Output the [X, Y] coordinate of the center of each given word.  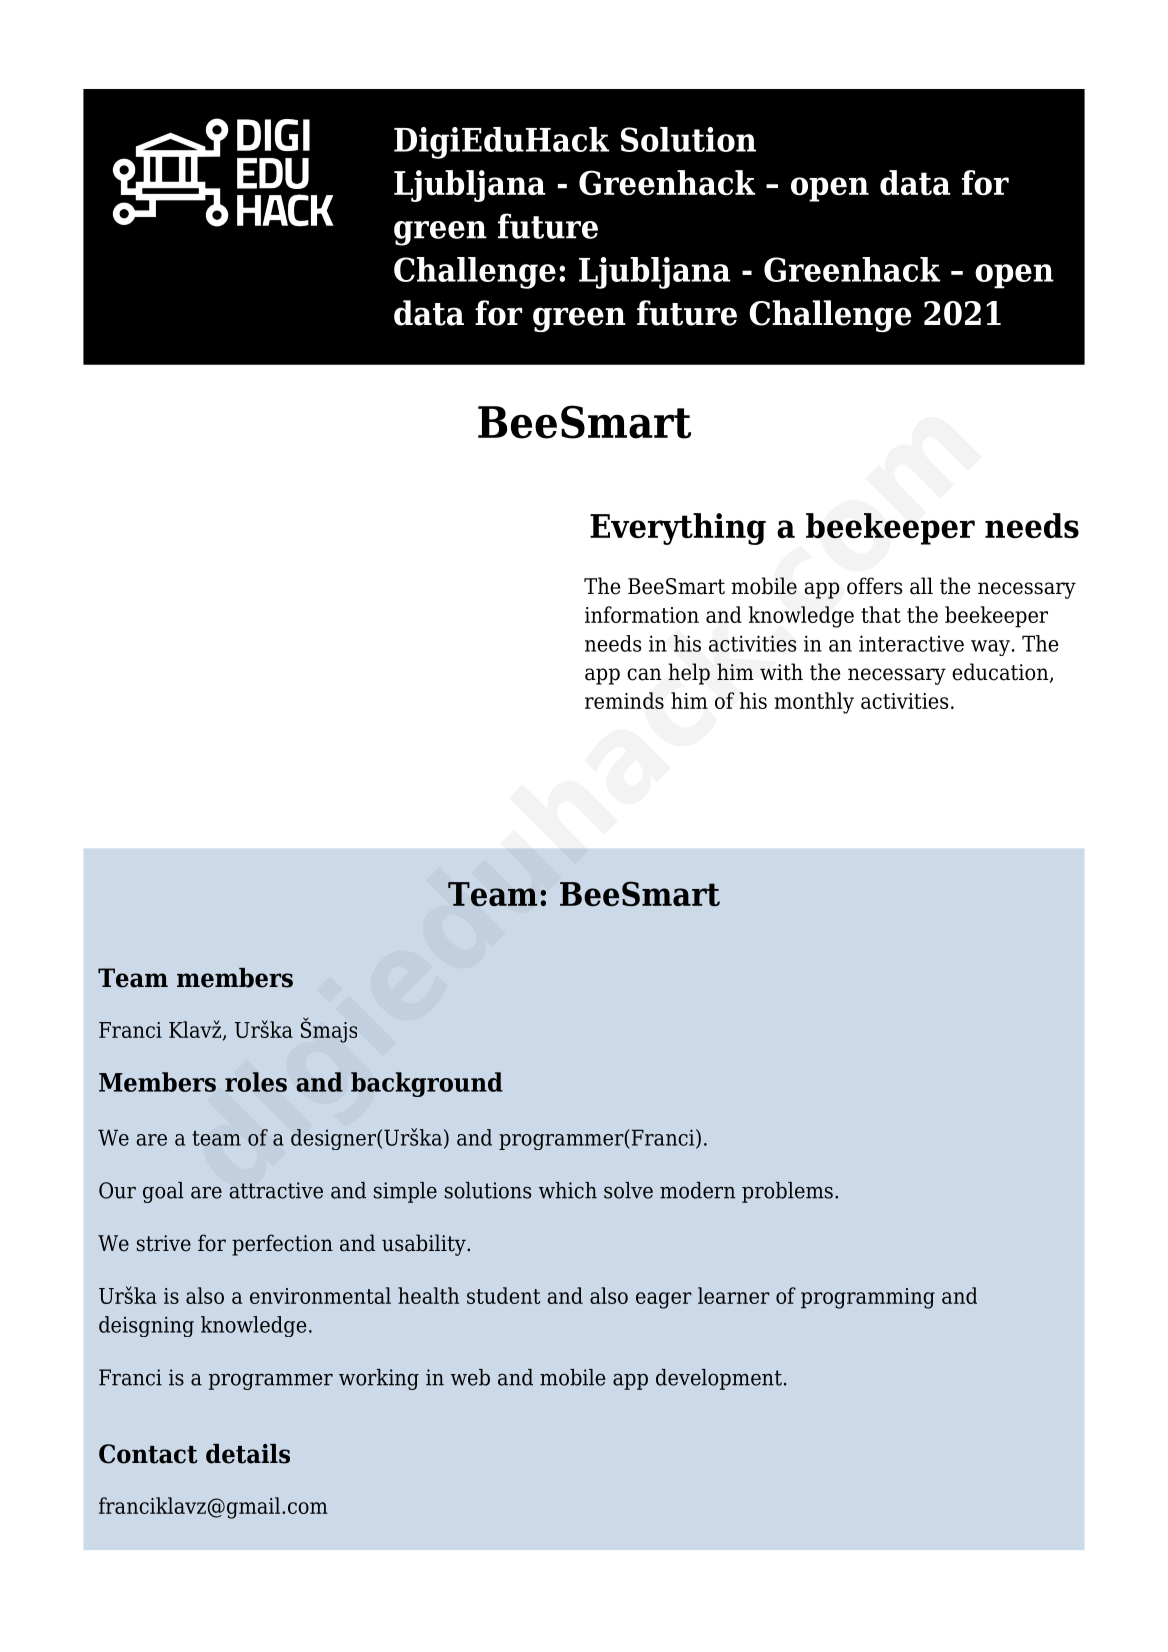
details [248, 1454]
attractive [276, 1190]
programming [868, 1298]
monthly [814, 703]
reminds [624, 700]
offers [874, 586]
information [642, 614]
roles [256, 1082]
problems [787, 1192]
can [644, 674]
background [427, 1084]
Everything [678, 529]
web [470, 1377]
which [568, 1190]
